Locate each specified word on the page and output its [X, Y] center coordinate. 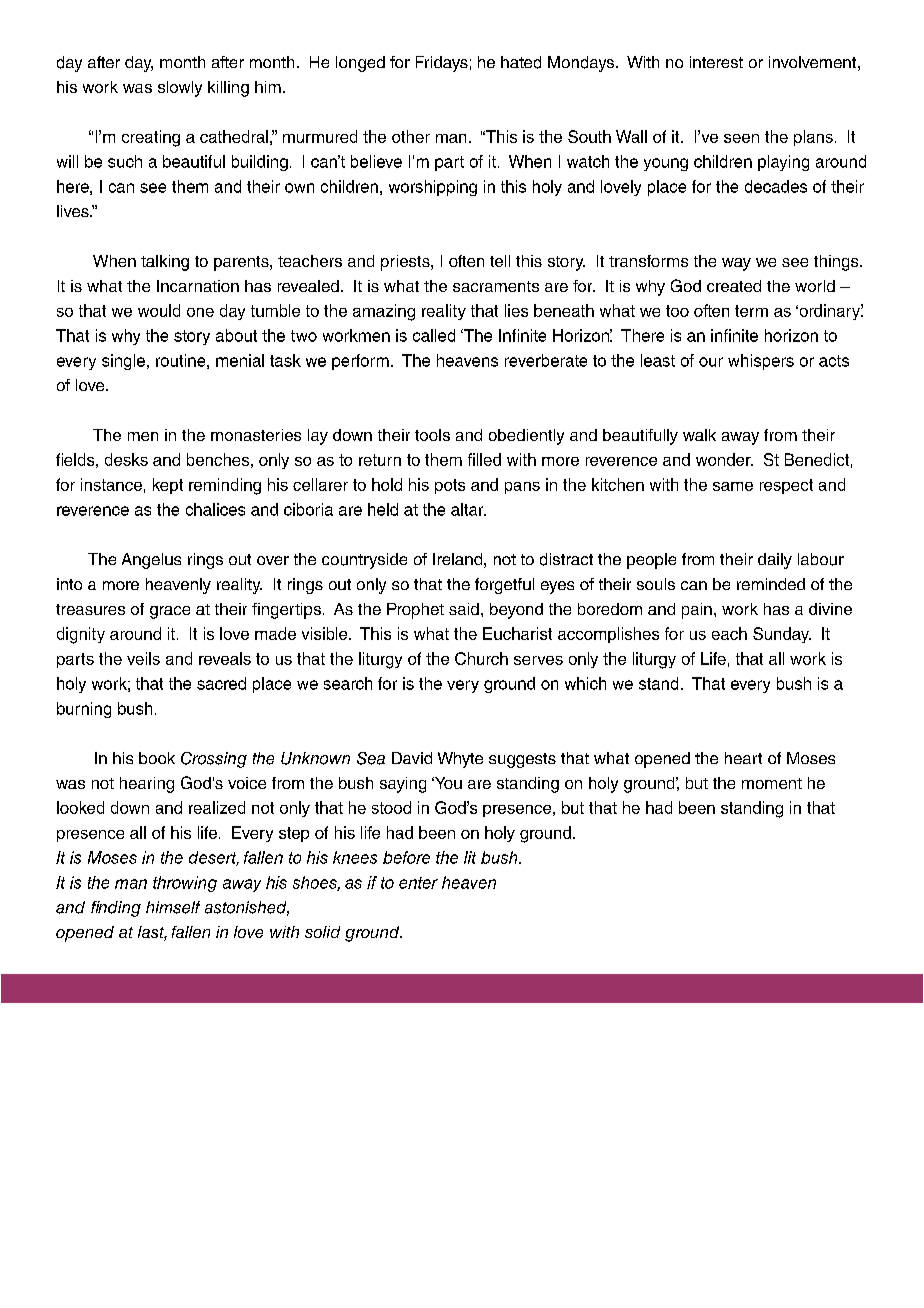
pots [450, 486]
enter [418, 883]
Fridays [442, 64]
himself [173, 907]
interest [716, 62]
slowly [180, 89]
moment [772, 783]
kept [168, 486]
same [733, 486]
